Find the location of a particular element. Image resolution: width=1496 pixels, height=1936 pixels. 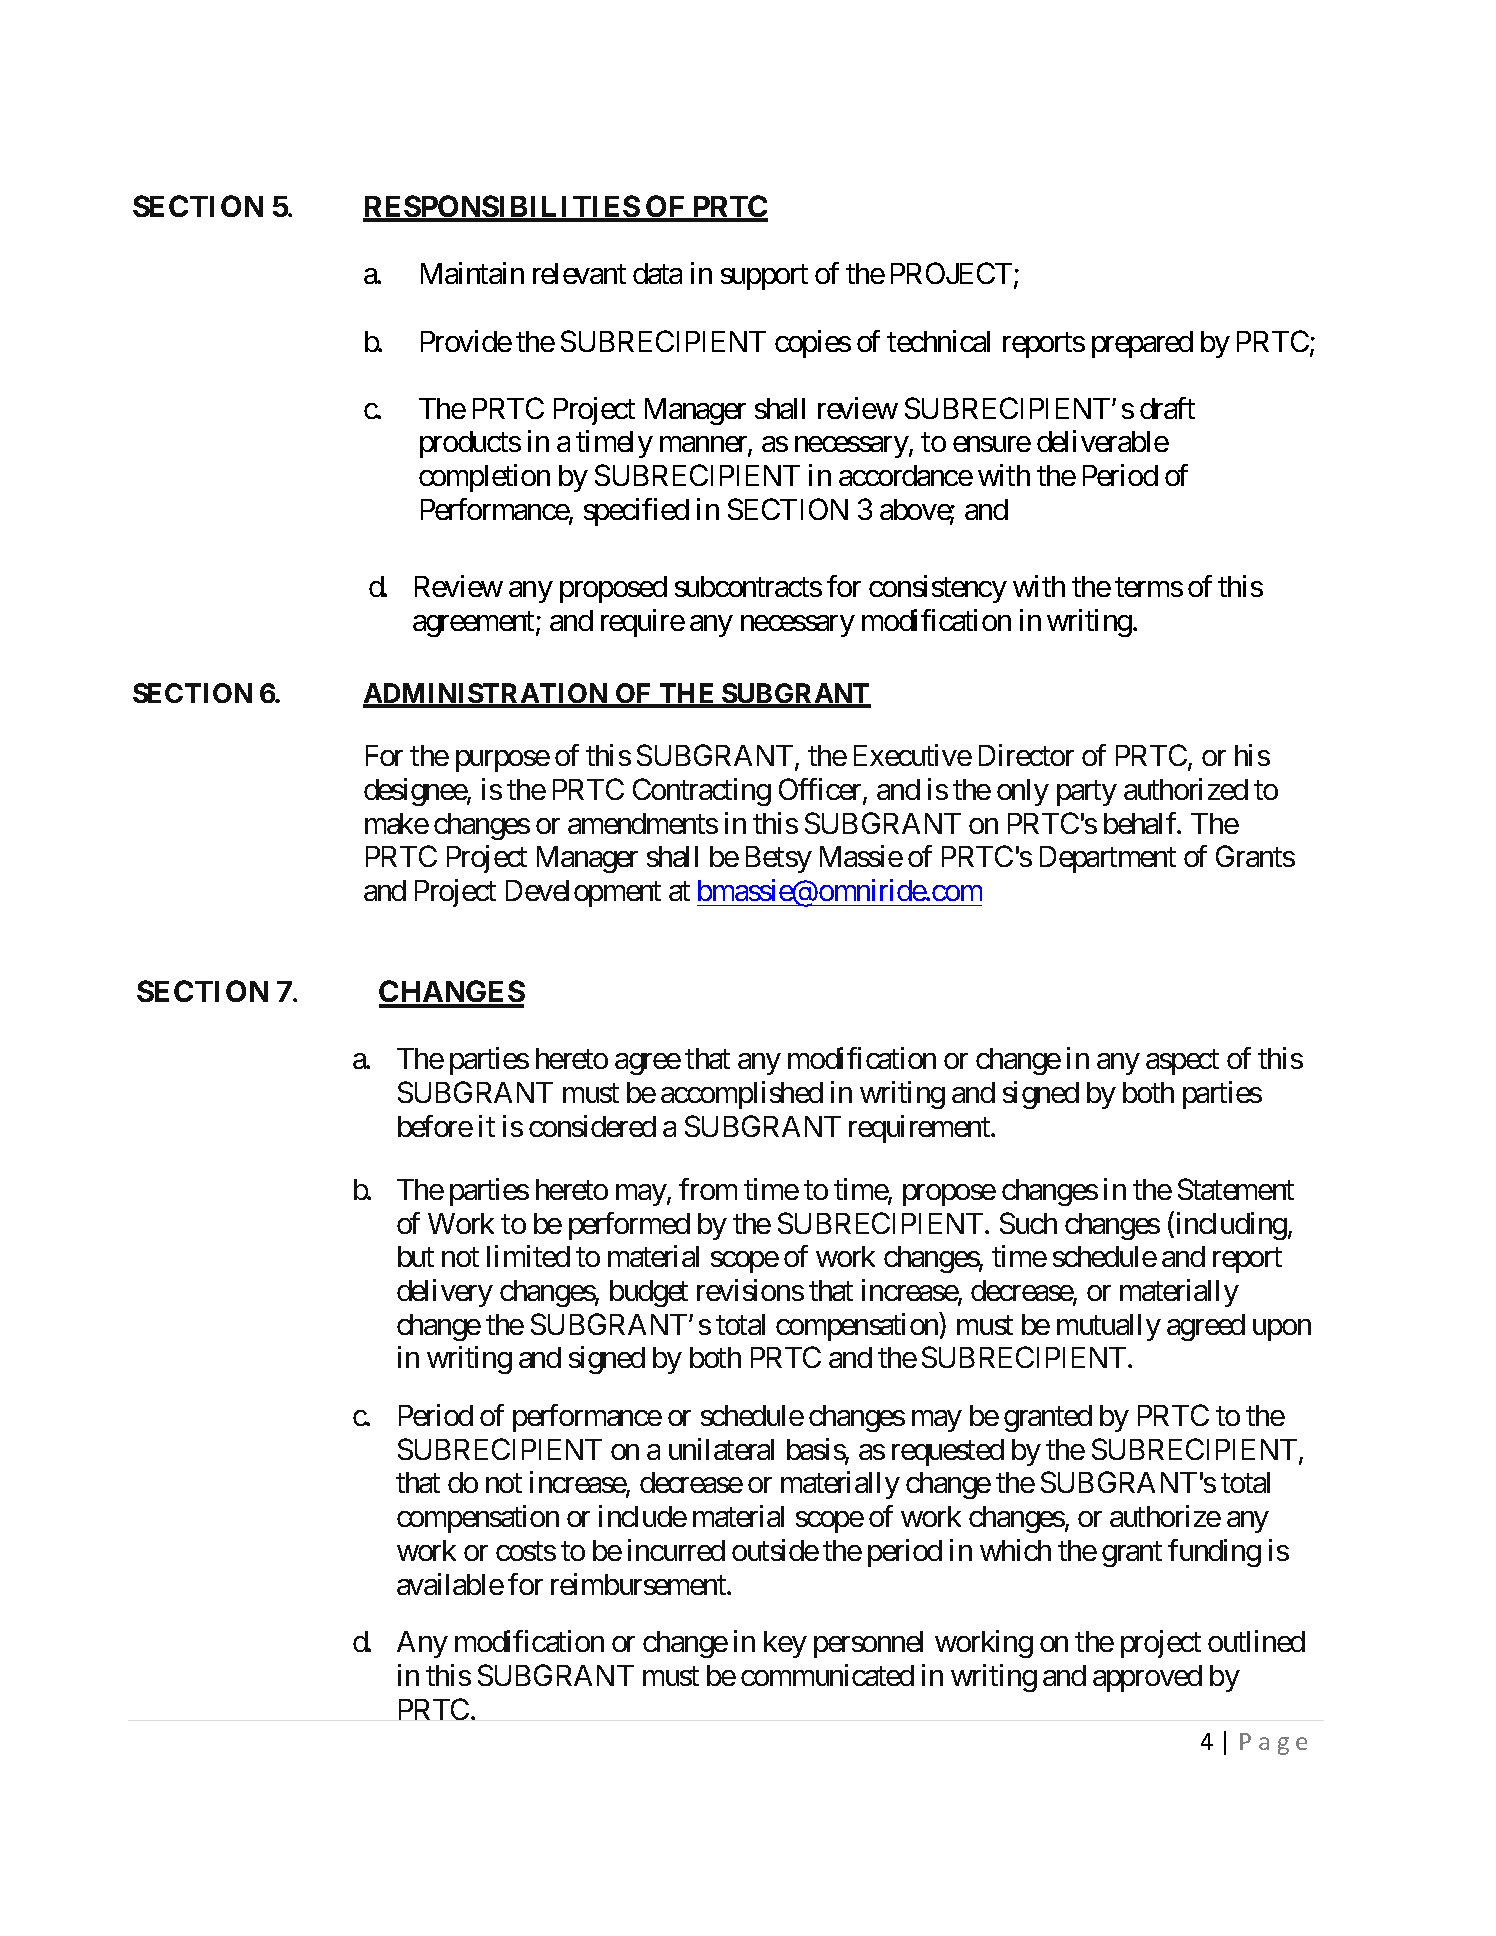

make is located at coordinates (397, 823).
